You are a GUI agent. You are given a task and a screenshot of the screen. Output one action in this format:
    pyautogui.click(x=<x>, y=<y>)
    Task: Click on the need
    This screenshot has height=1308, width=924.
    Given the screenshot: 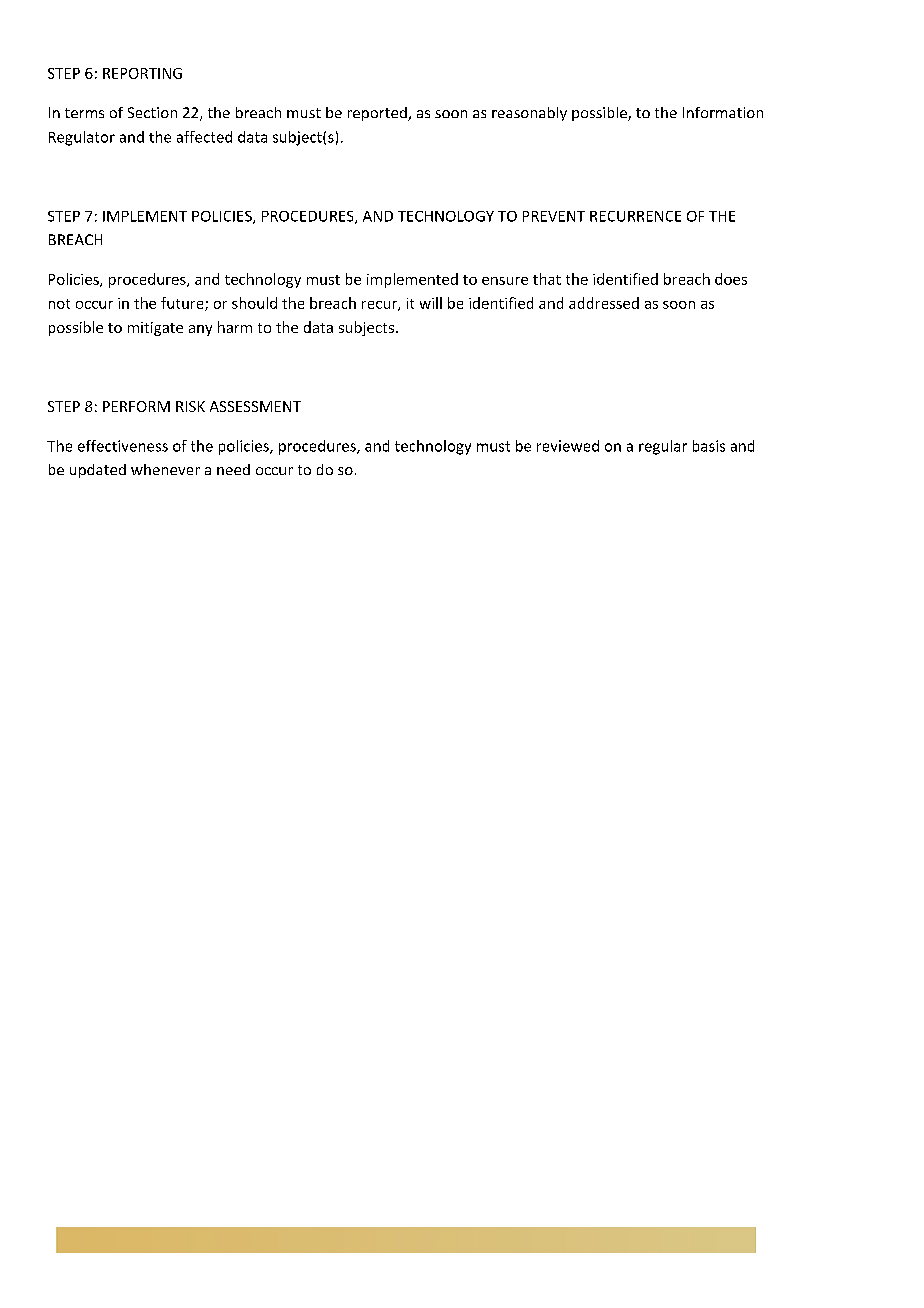 What is the action you would take?
    pyautogui.click(x=233, y=469)
